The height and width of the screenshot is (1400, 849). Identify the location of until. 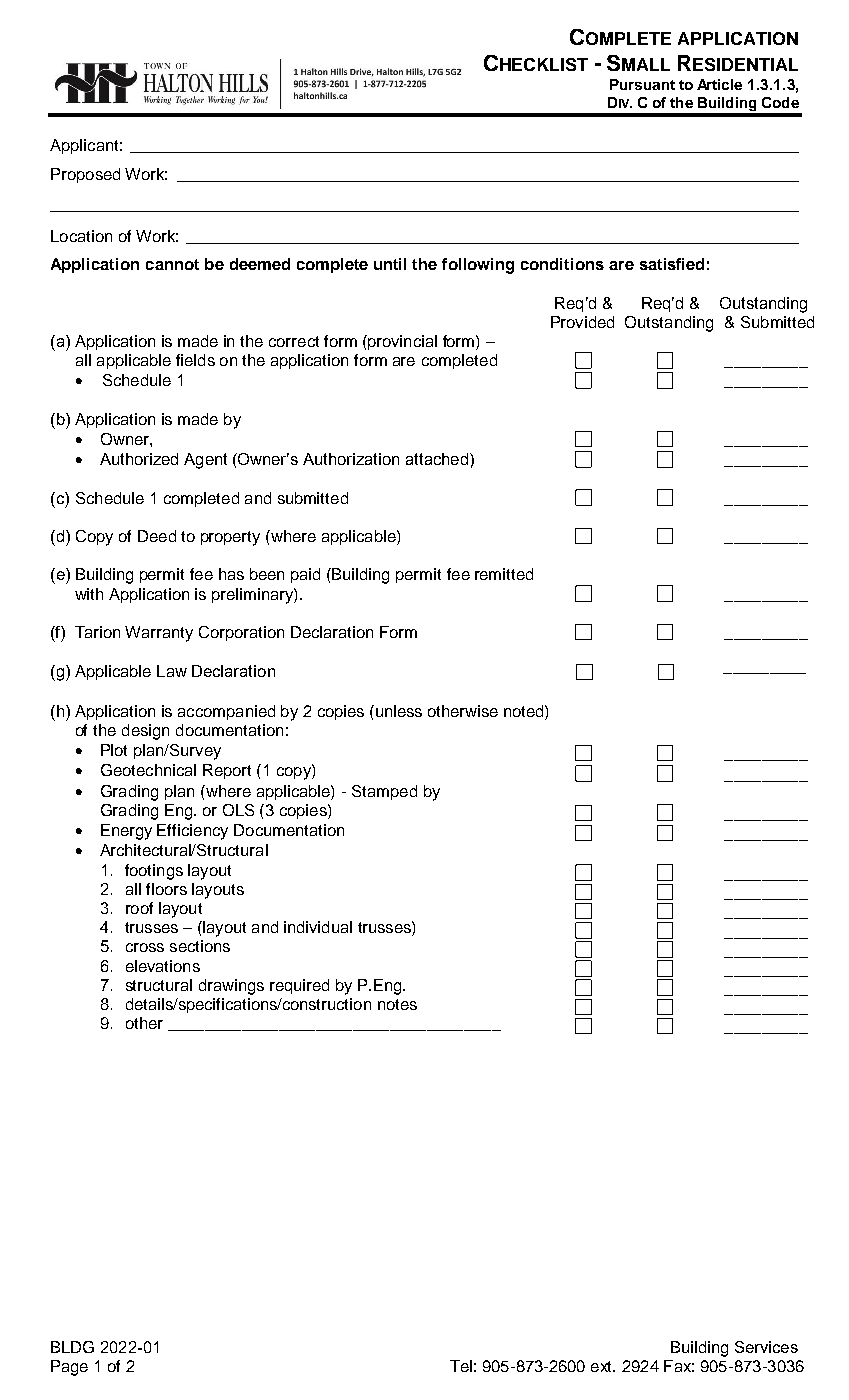
(390, 264).
